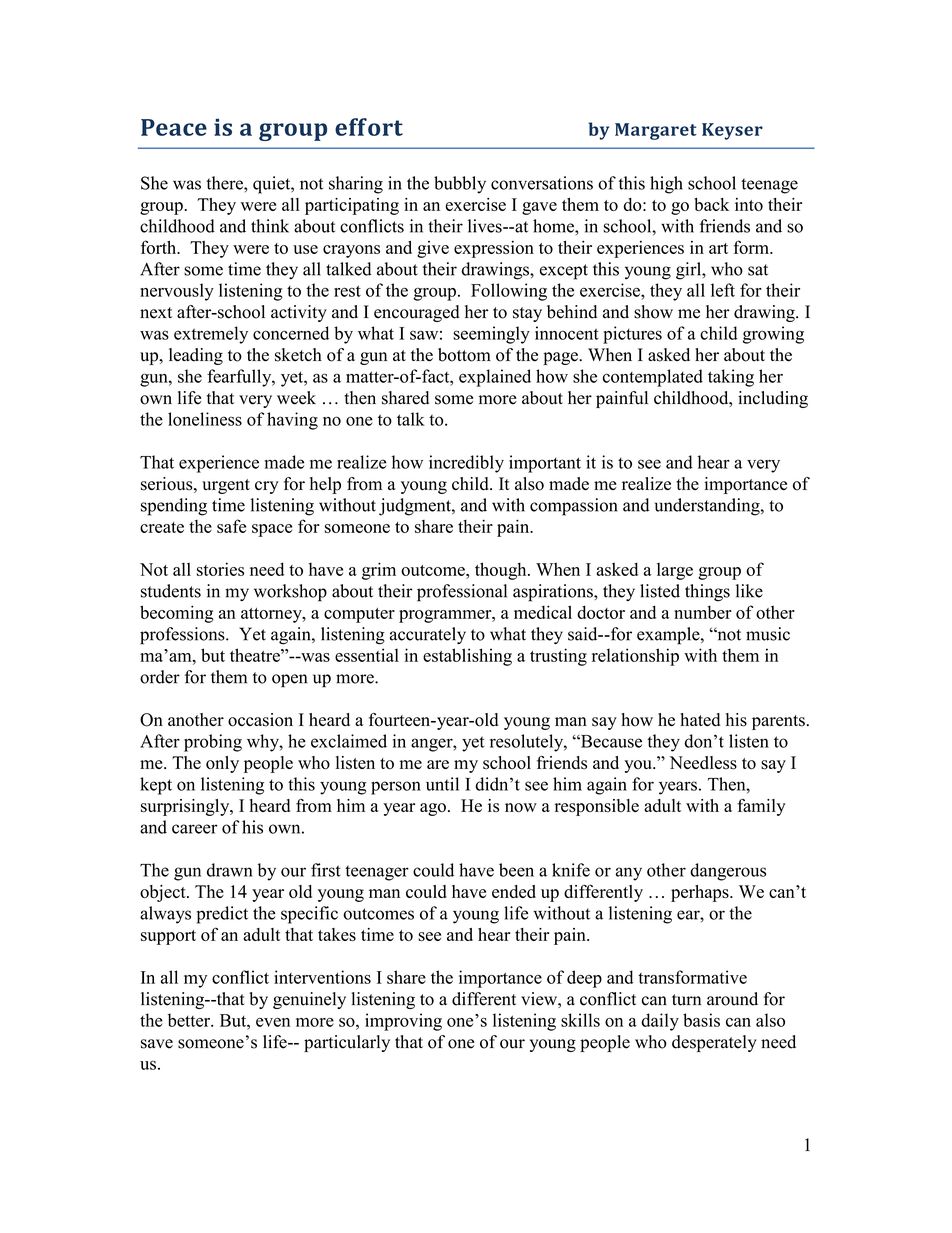 Image resolution: width=952 pixels, height=1233 pixels. Describe the element at coordinates (460, 185) in the screenshot. I see `bubbly` at that location.
